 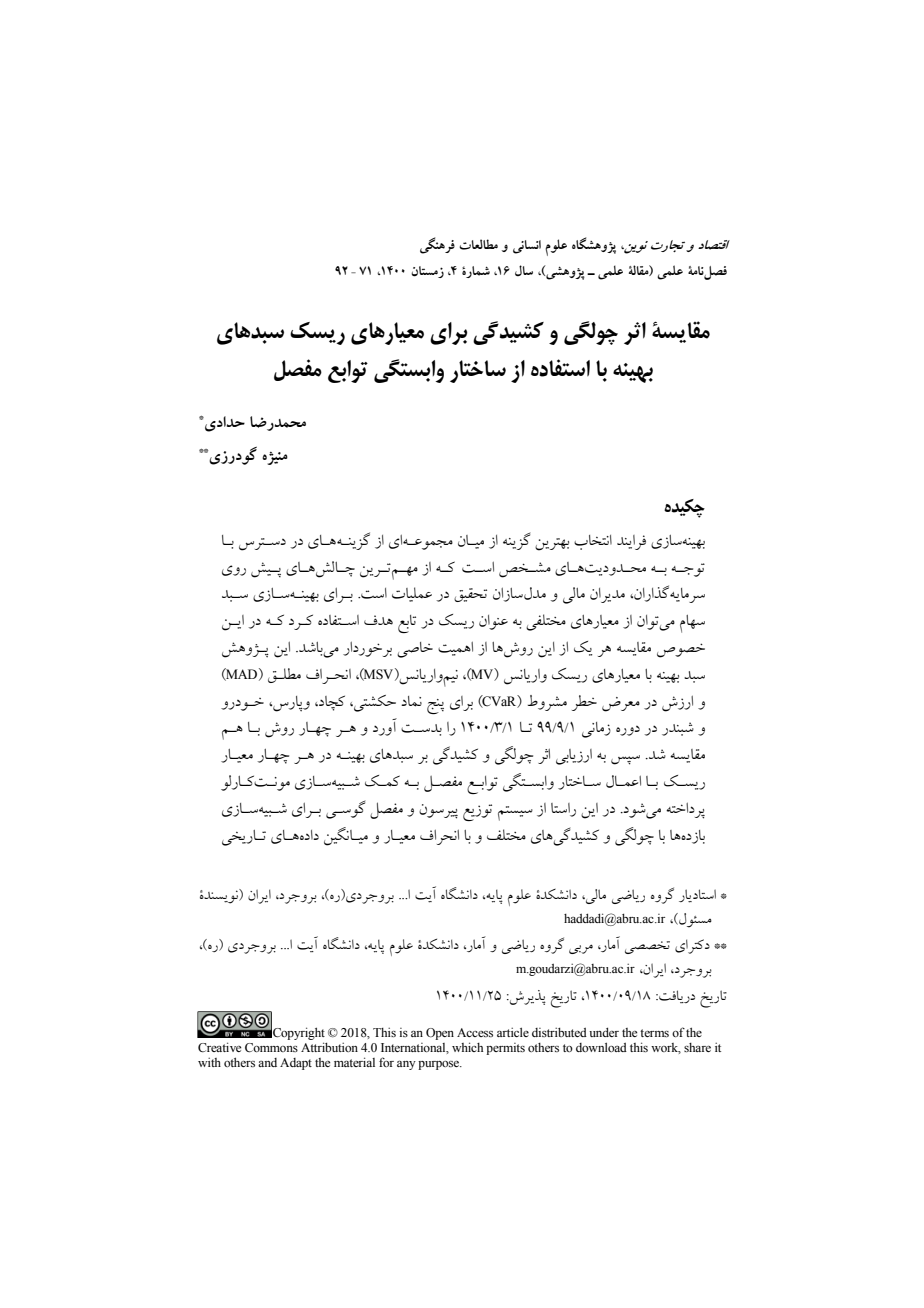 I want to click on Adapt, so click(x=296, y=1064).
